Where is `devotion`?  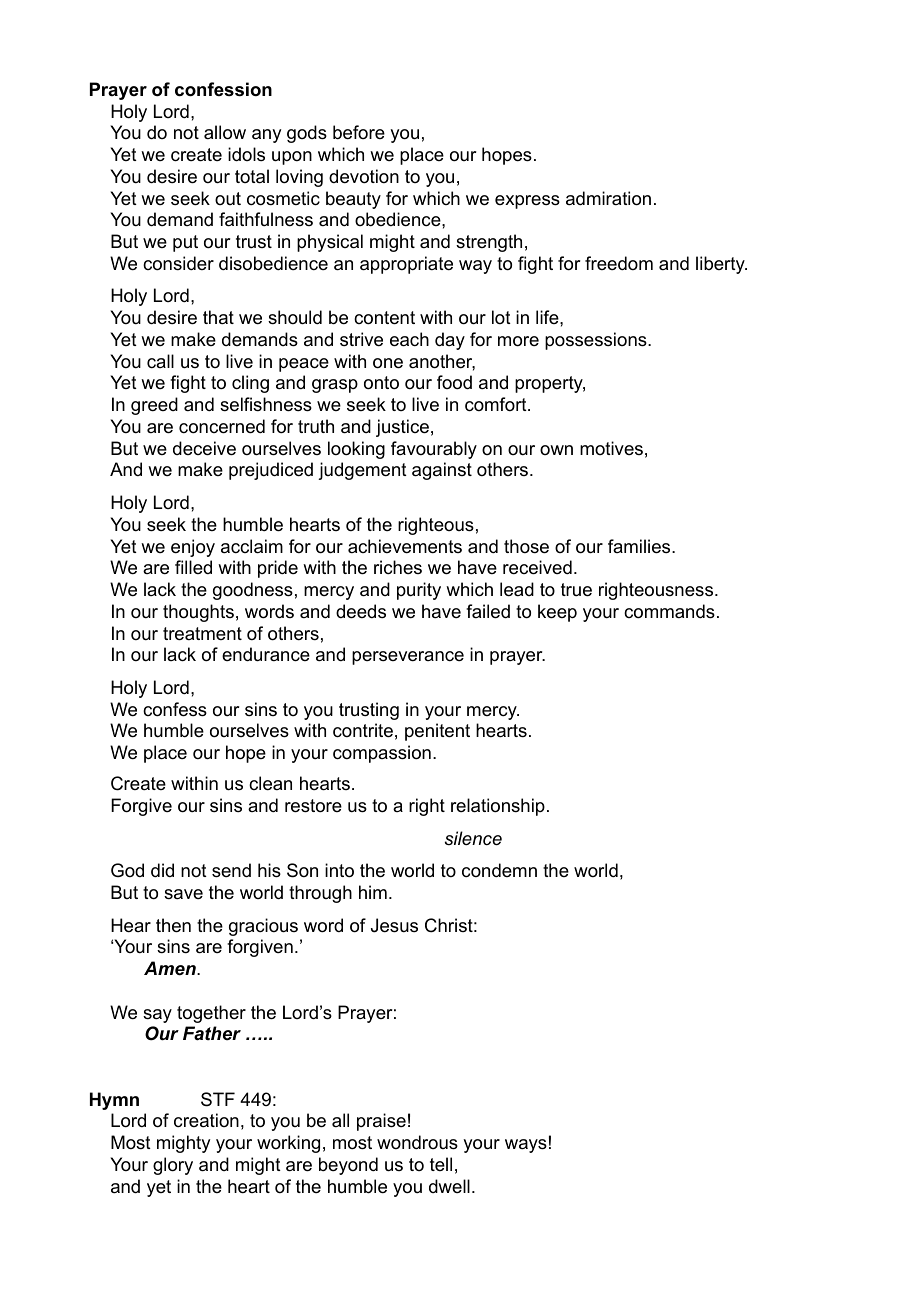 devotion is located at coordinates (364, 176).
